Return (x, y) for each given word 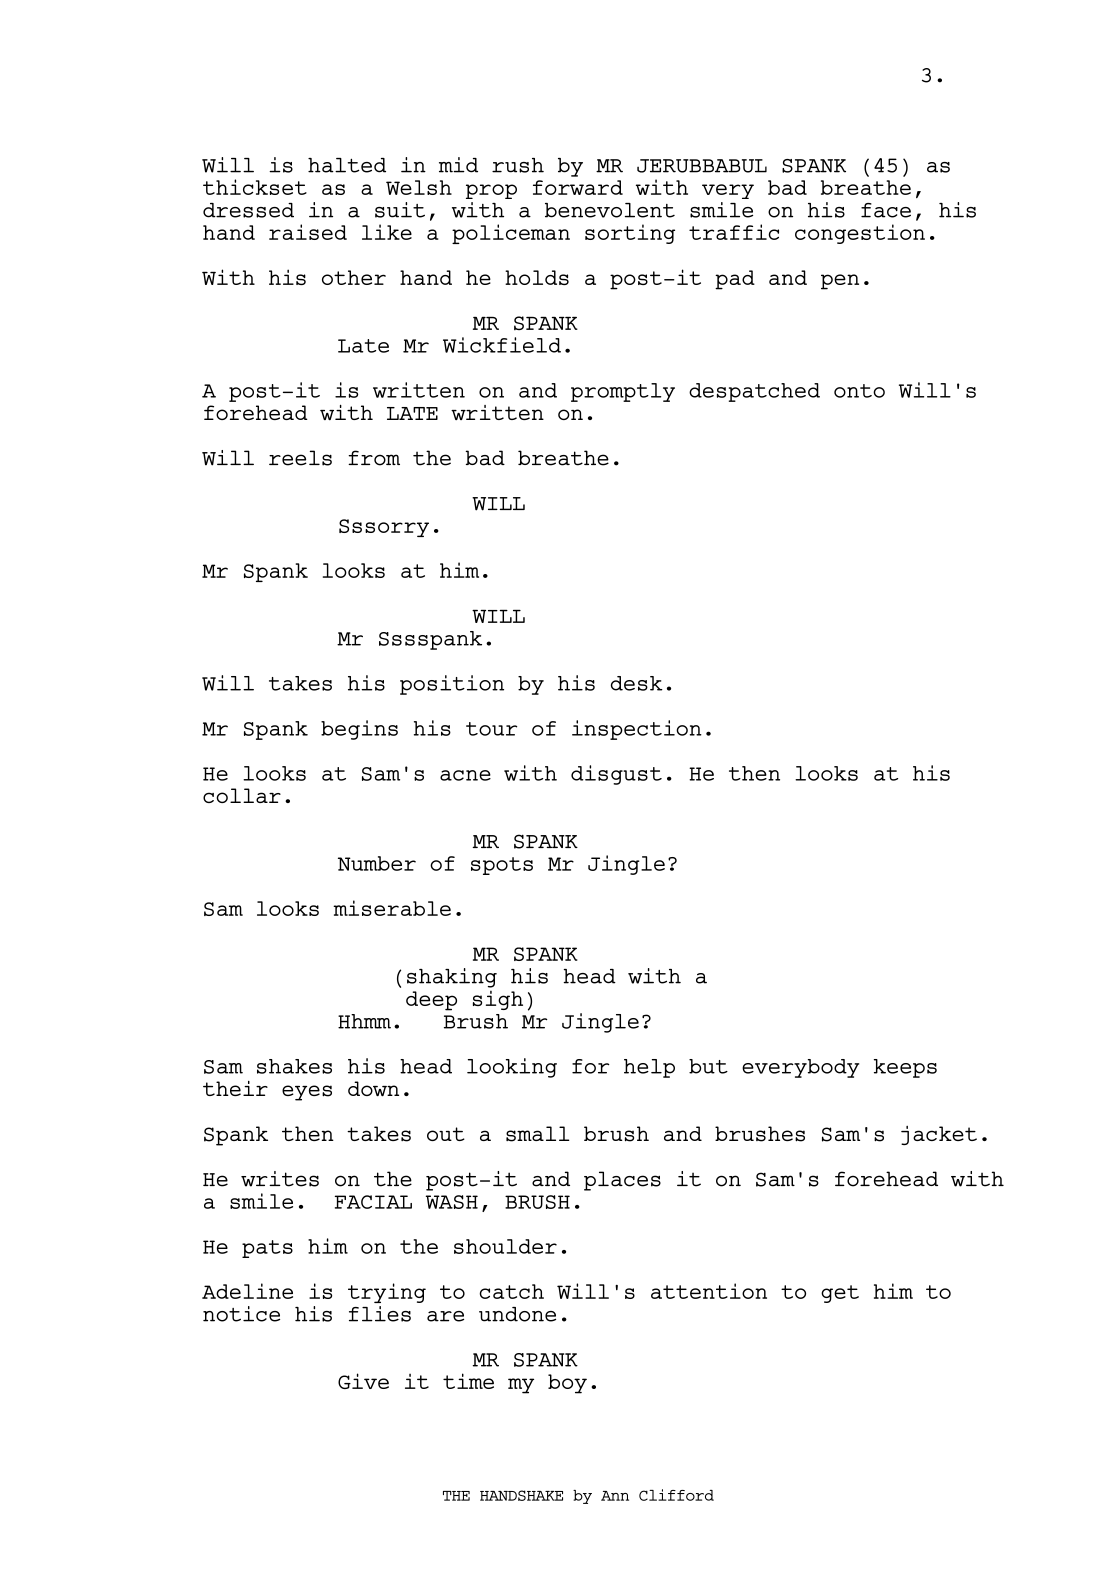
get (840, 1294)
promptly (623, 392)
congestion (860, 234)
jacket (939, 1135)
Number (377, 863)
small (538, 1134)
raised (308, 232)
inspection (637, 730)
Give (363, 1381)
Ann (615, 1496)
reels (300, 458)
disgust (616, 775)
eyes (307, 1093)
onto (859, 391)
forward (578, 187)
